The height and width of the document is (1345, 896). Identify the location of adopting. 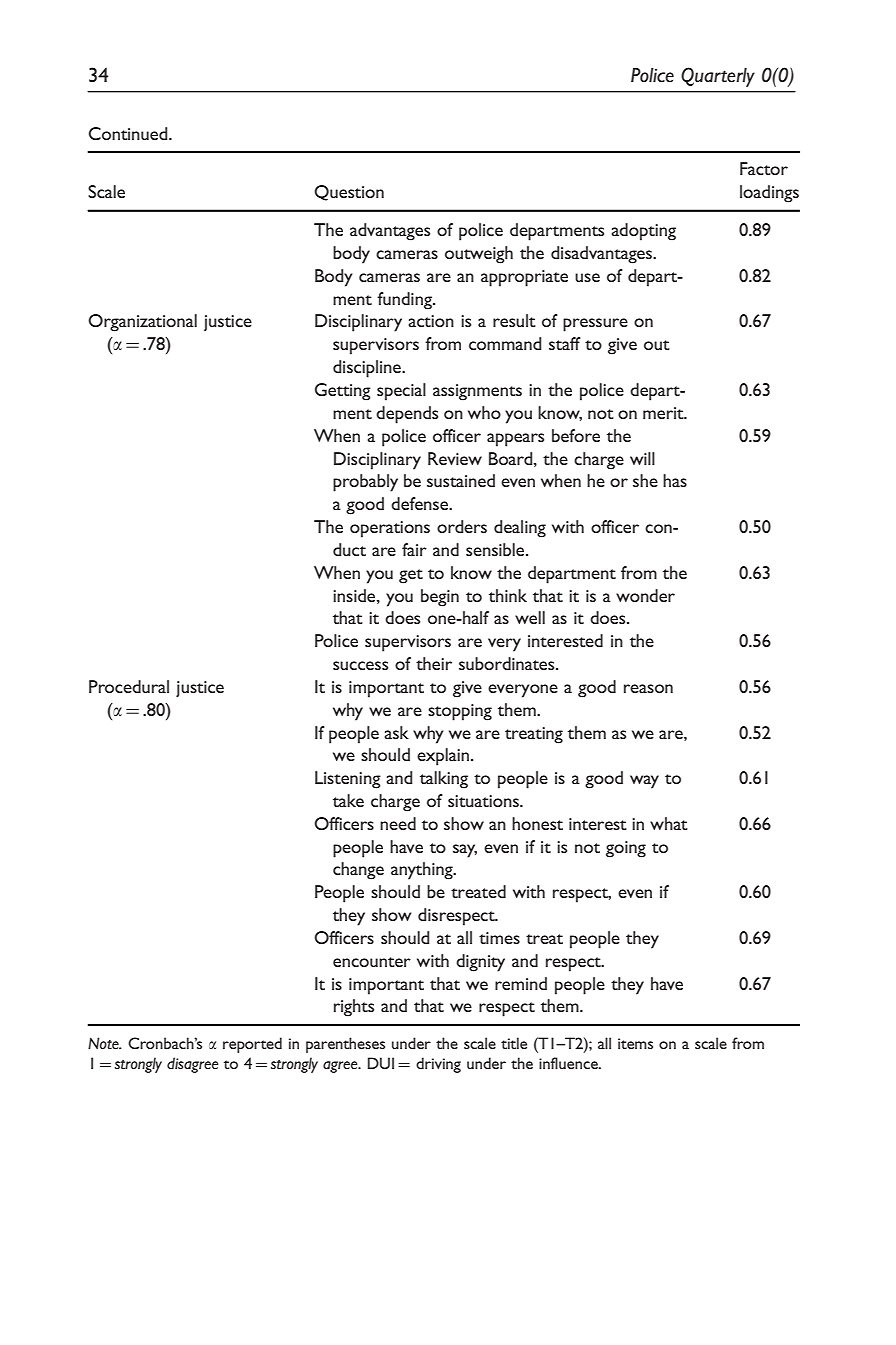
(643, 232).
